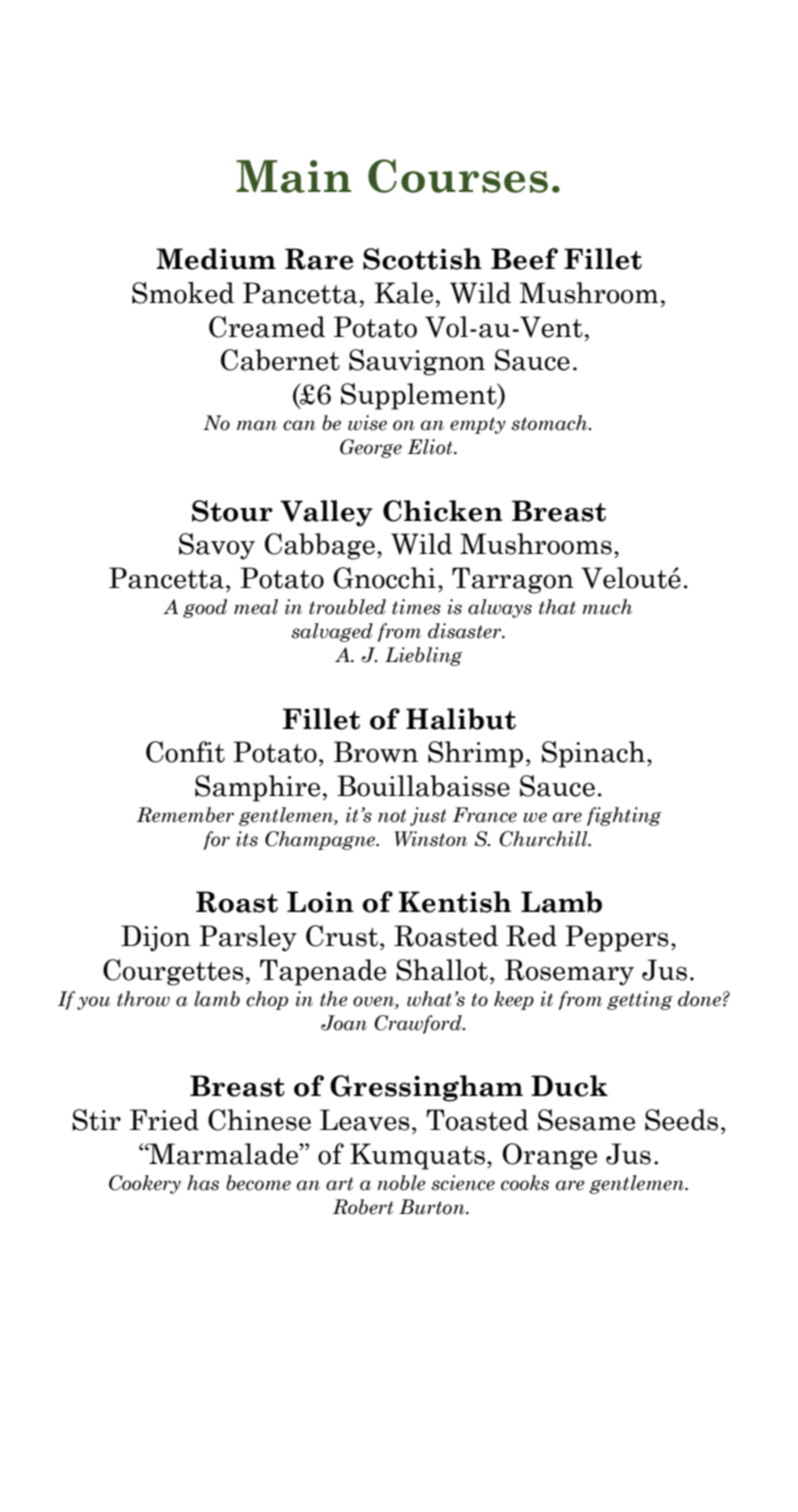 This page has width=798, height=1512. Describe the element at coordinates (524, 259) in the page. I see `Beef` at that location.
